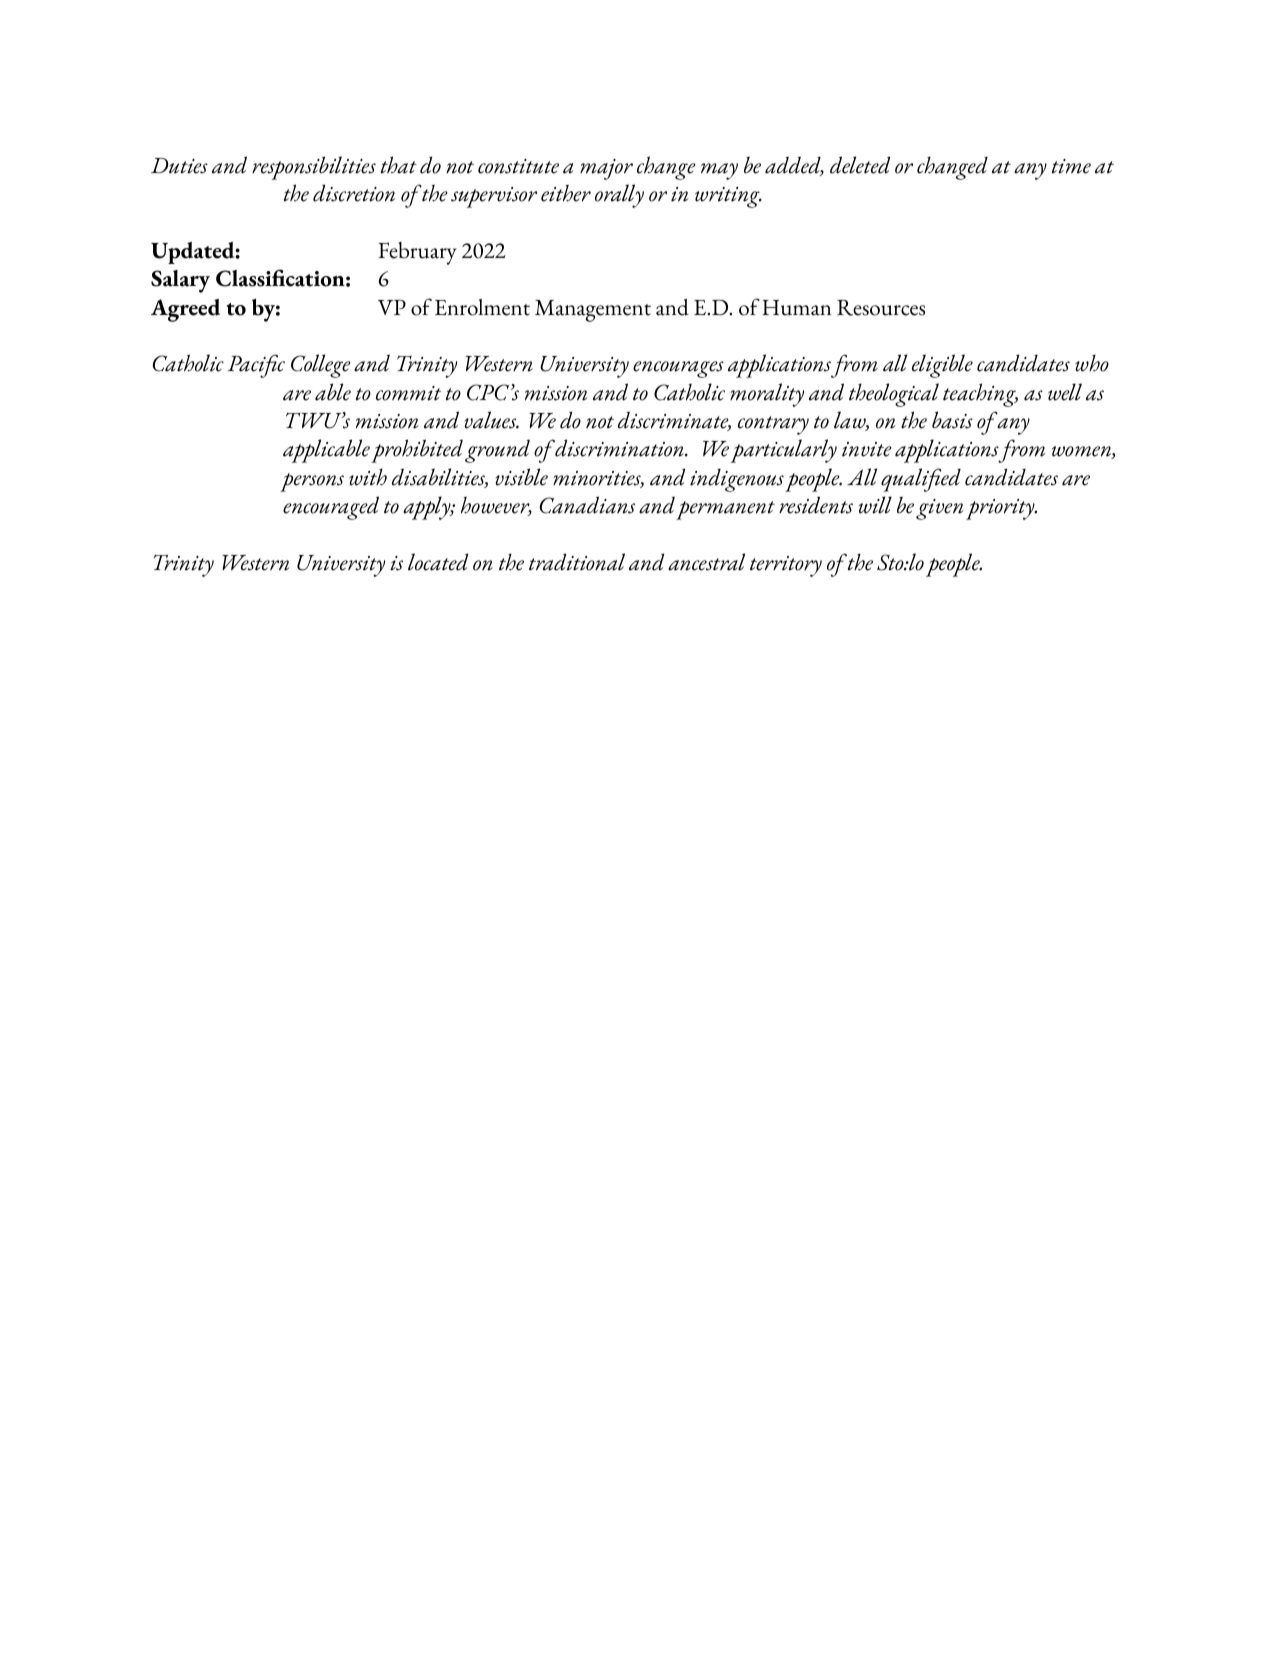  Describe the element at coordinates (942, 366) in the document. I see `eligible` at that location.
